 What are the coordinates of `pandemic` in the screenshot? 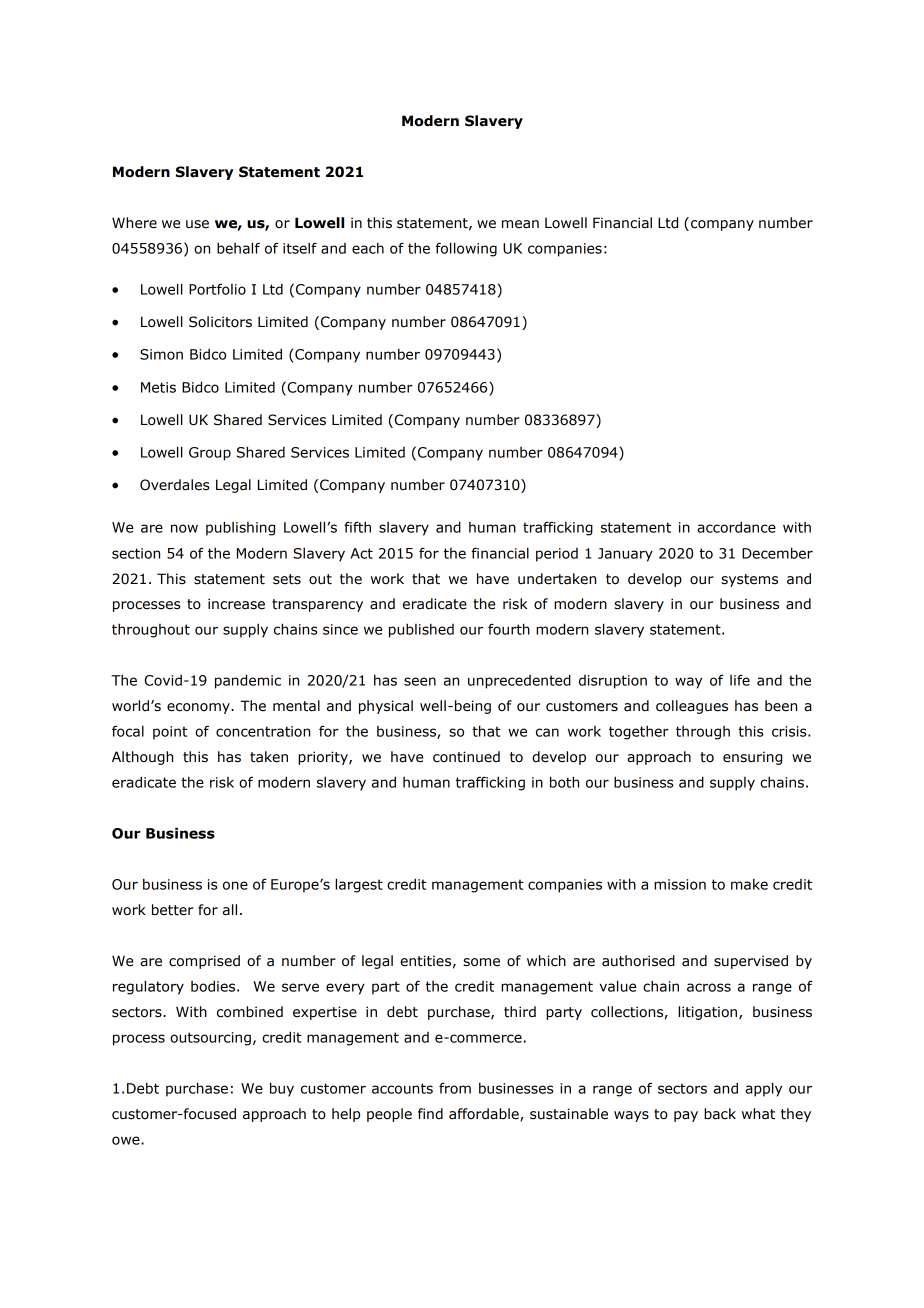 It's located at (248, 681).
